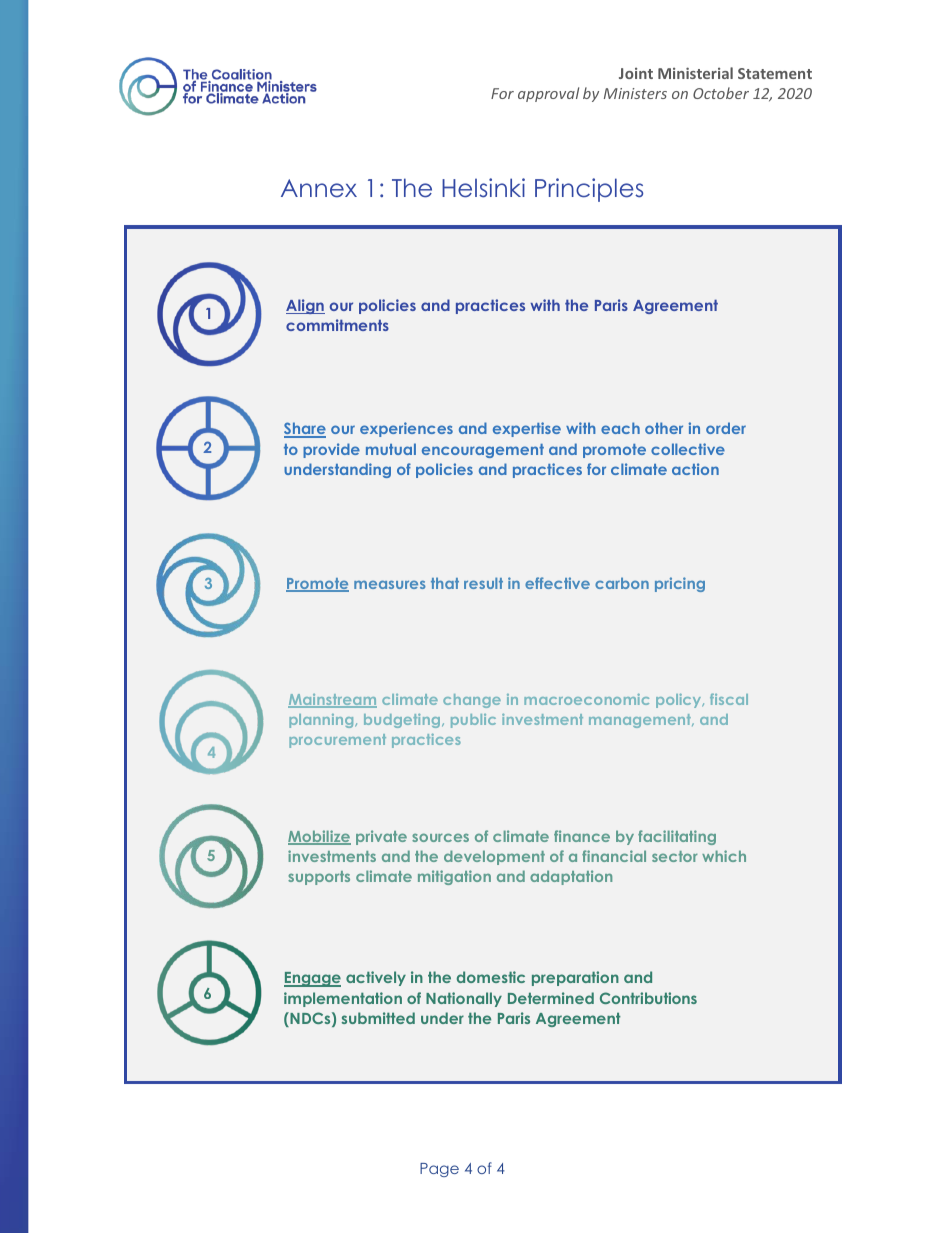  What do you see at coordinates (724, 856) in the screenshot?
I see `which` at bounding box center [724, 856].
